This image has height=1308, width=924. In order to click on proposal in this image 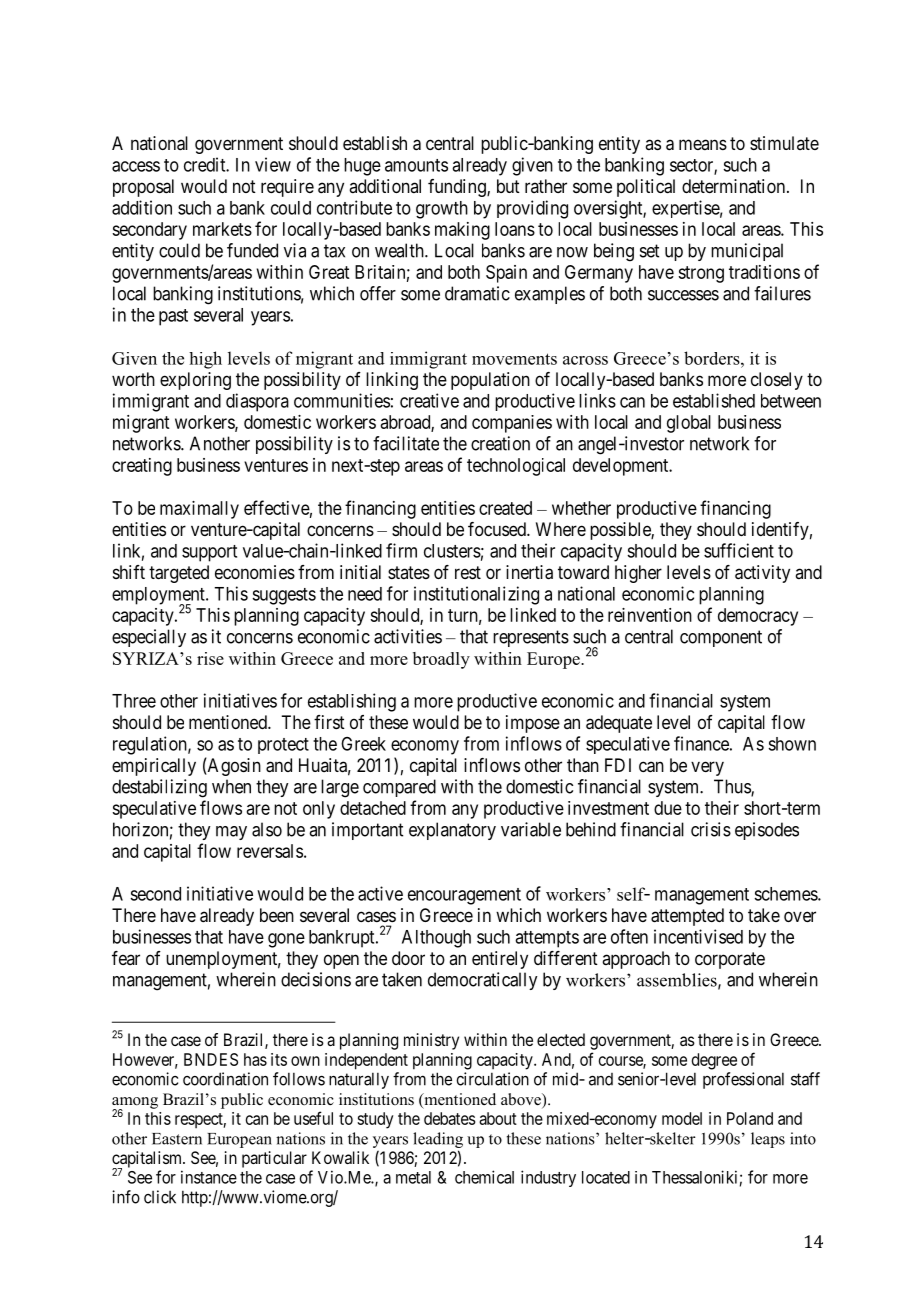, I will do `click(143, 188)`.
